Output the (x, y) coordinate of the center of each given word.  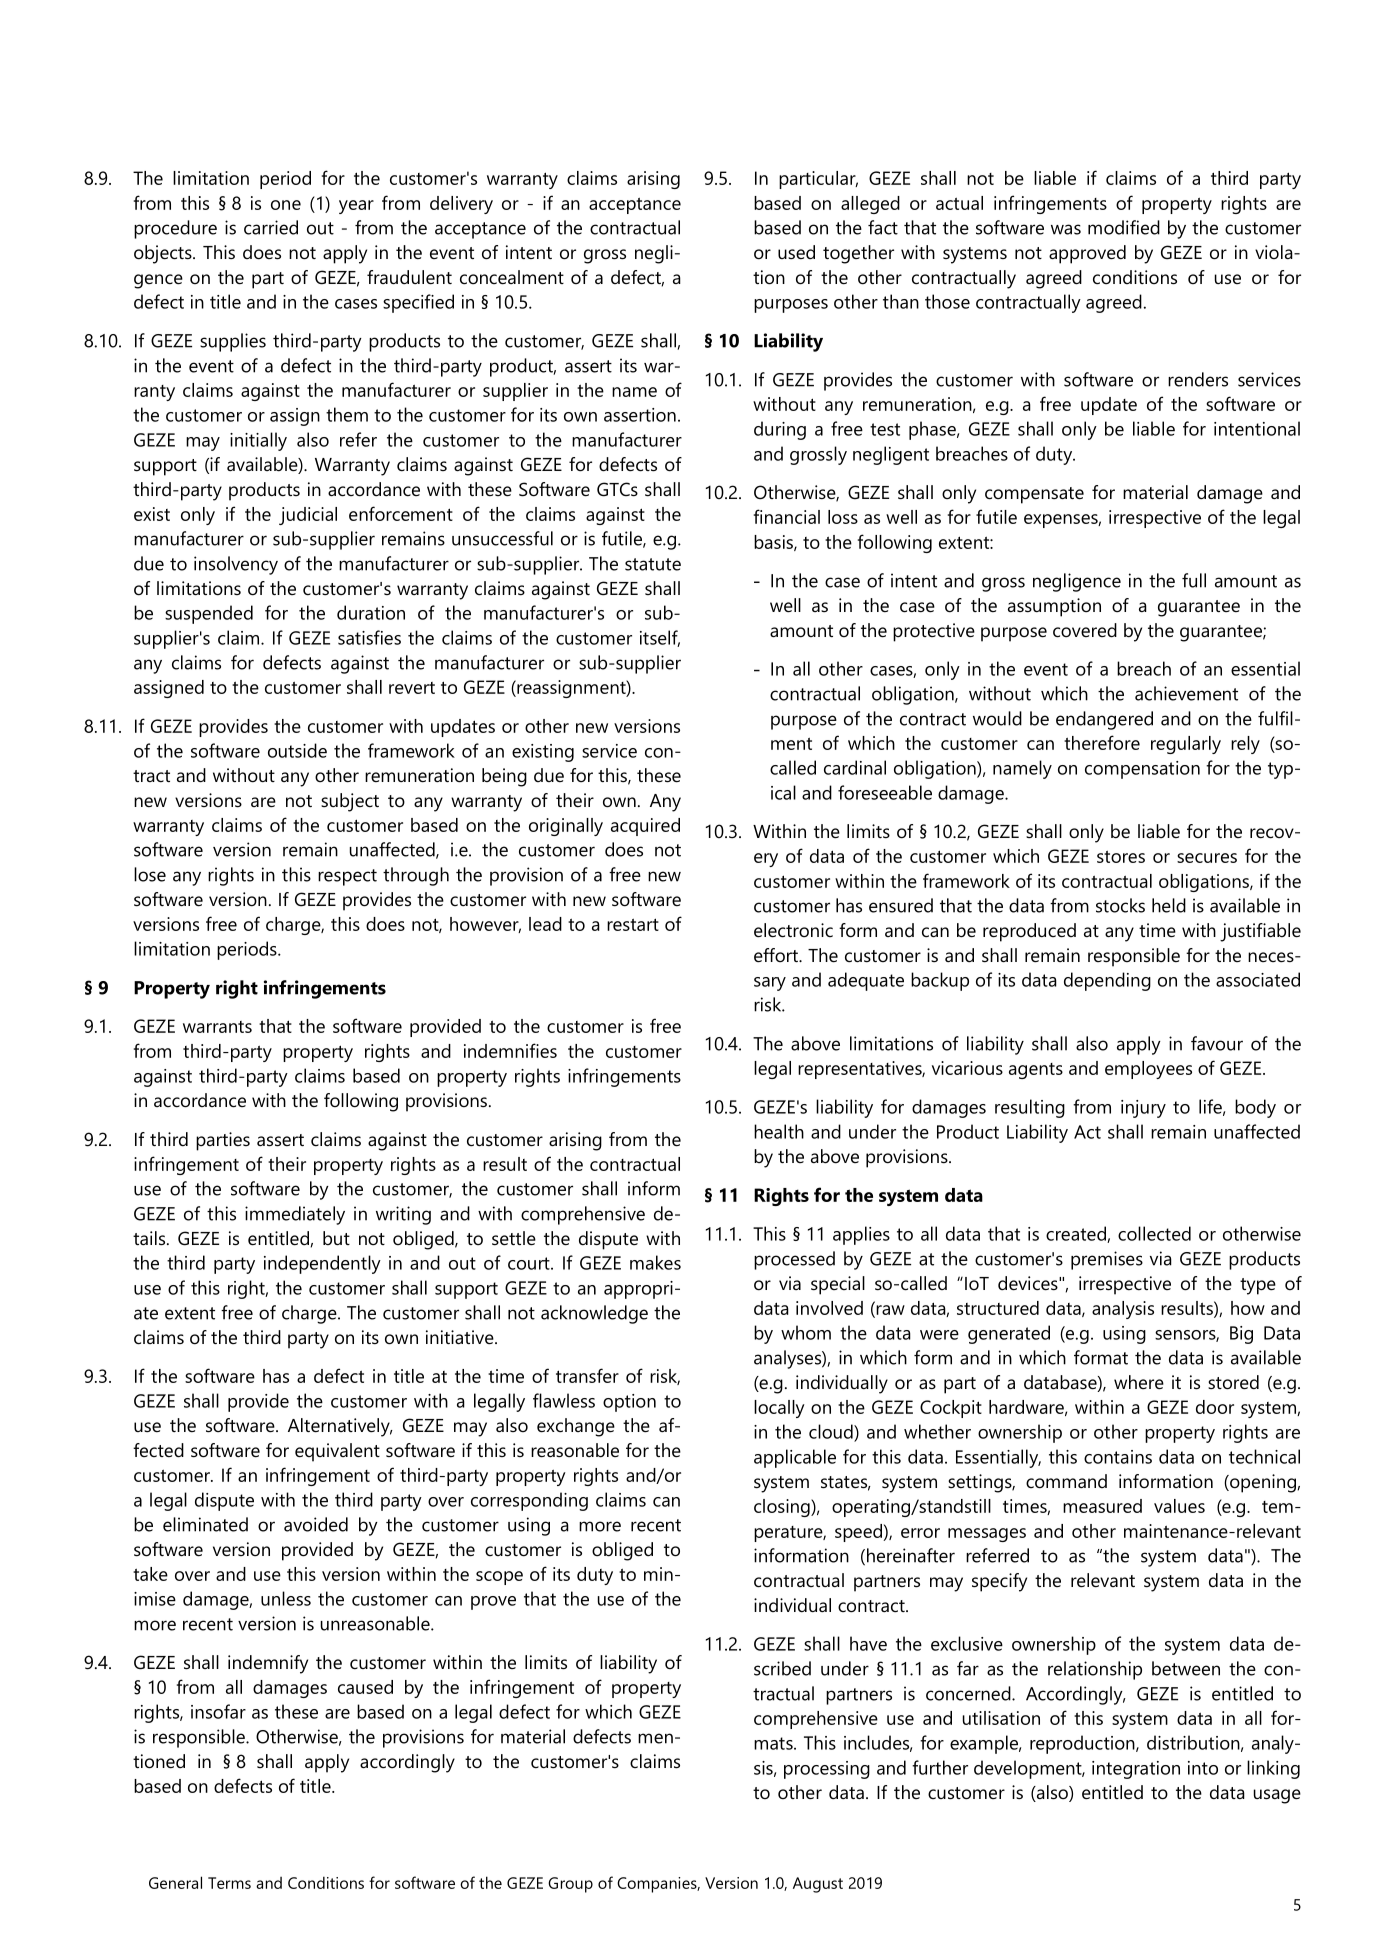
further (940, 1767)
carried (271, 227)
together (858, 254)
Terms (229, 1883)
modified (1124, 227)
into (1203, 1768)
